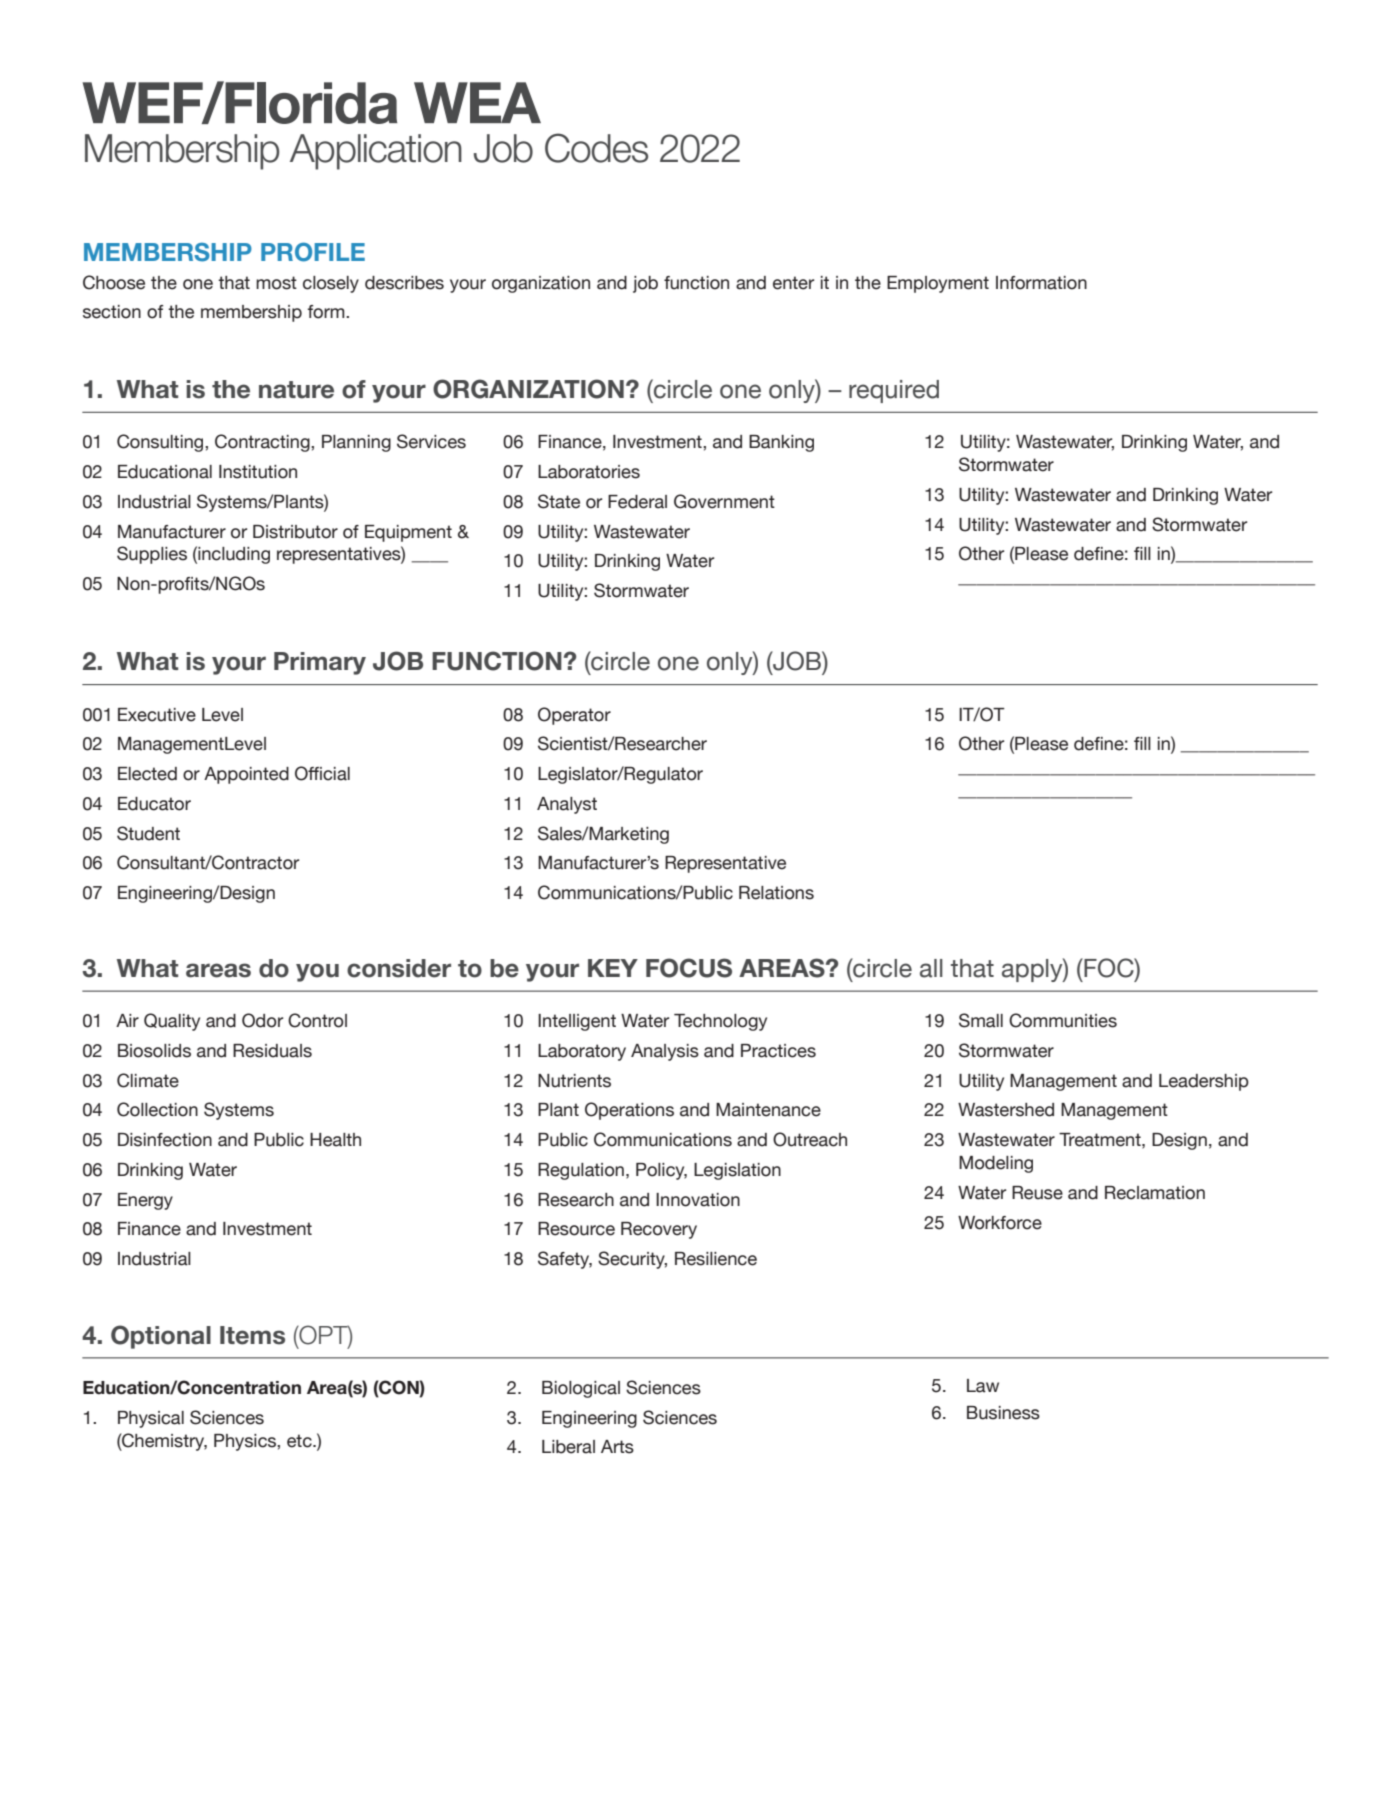 This screenshot has height=1812, width=1400. Describe the element at coordinates (300, 1441) in the screenshot. I see `etc` at that location.
